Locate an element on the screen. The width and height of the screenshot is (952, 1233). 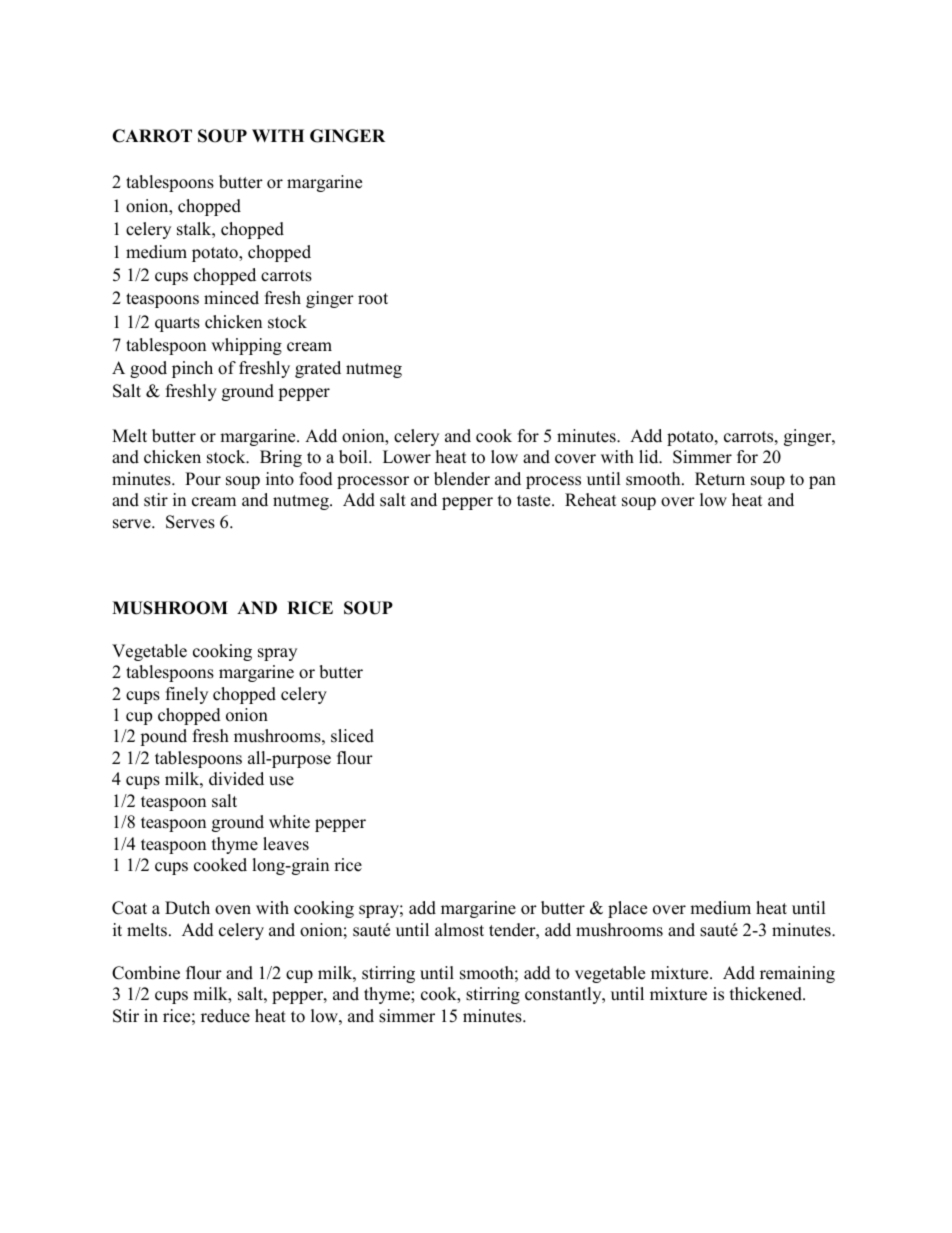
pan is located at coordinates (822, 482).
